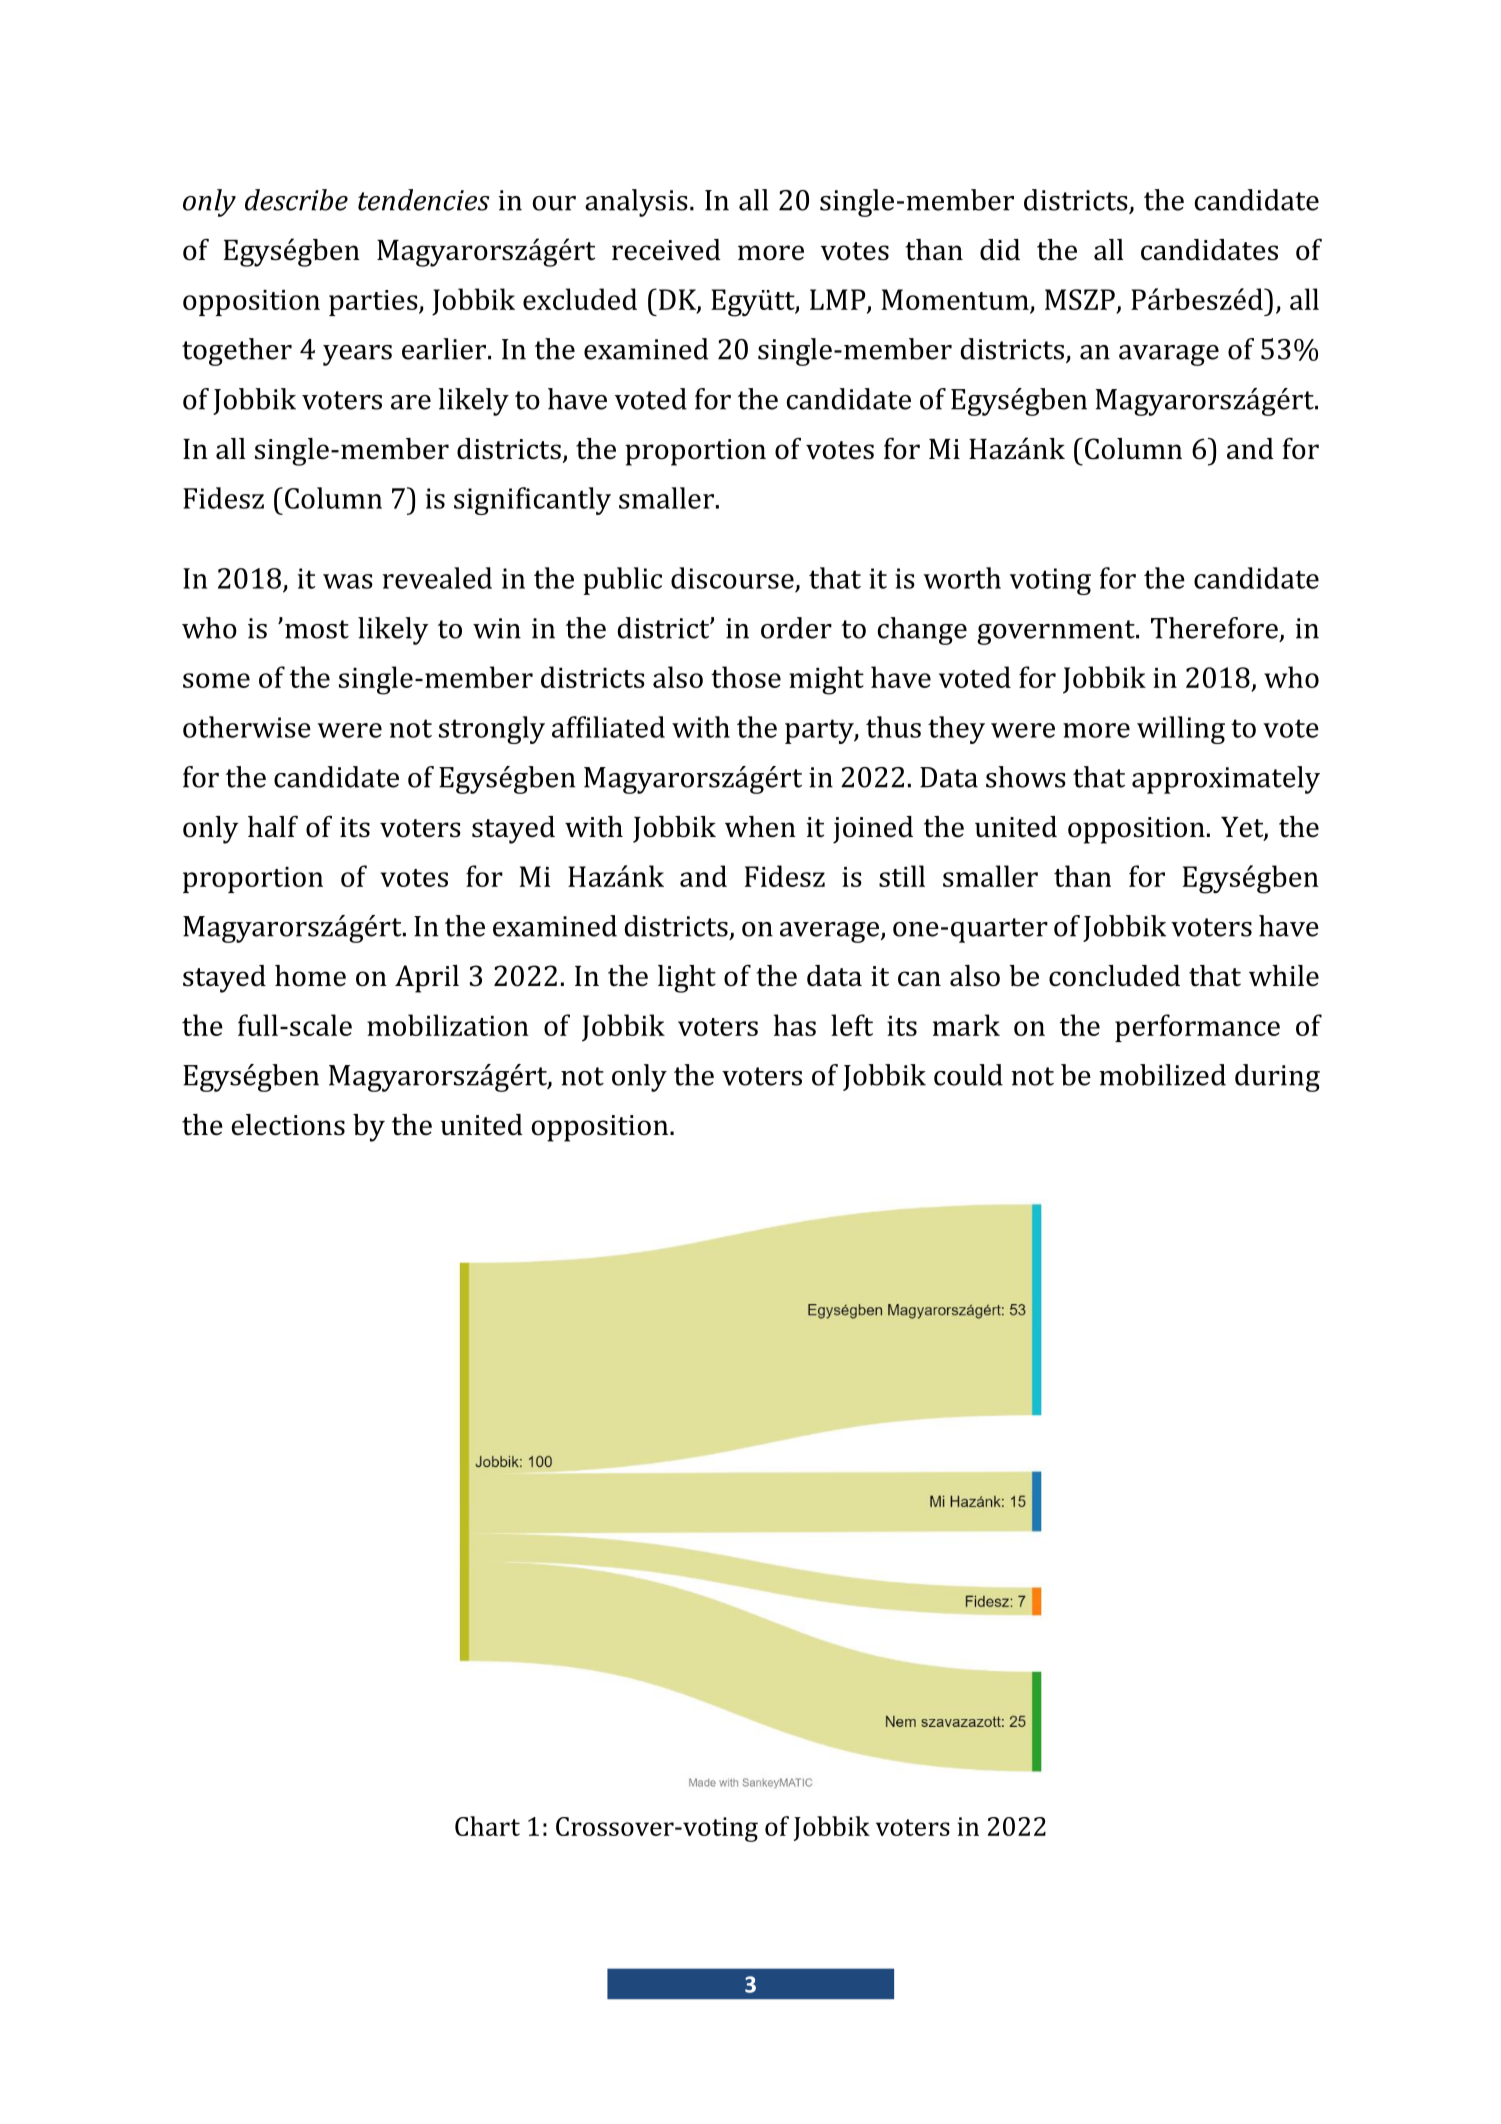 The image size is (1501, 2124). Describe the element at coordinates (795, 1025) in the image. I see `has` at that location.
